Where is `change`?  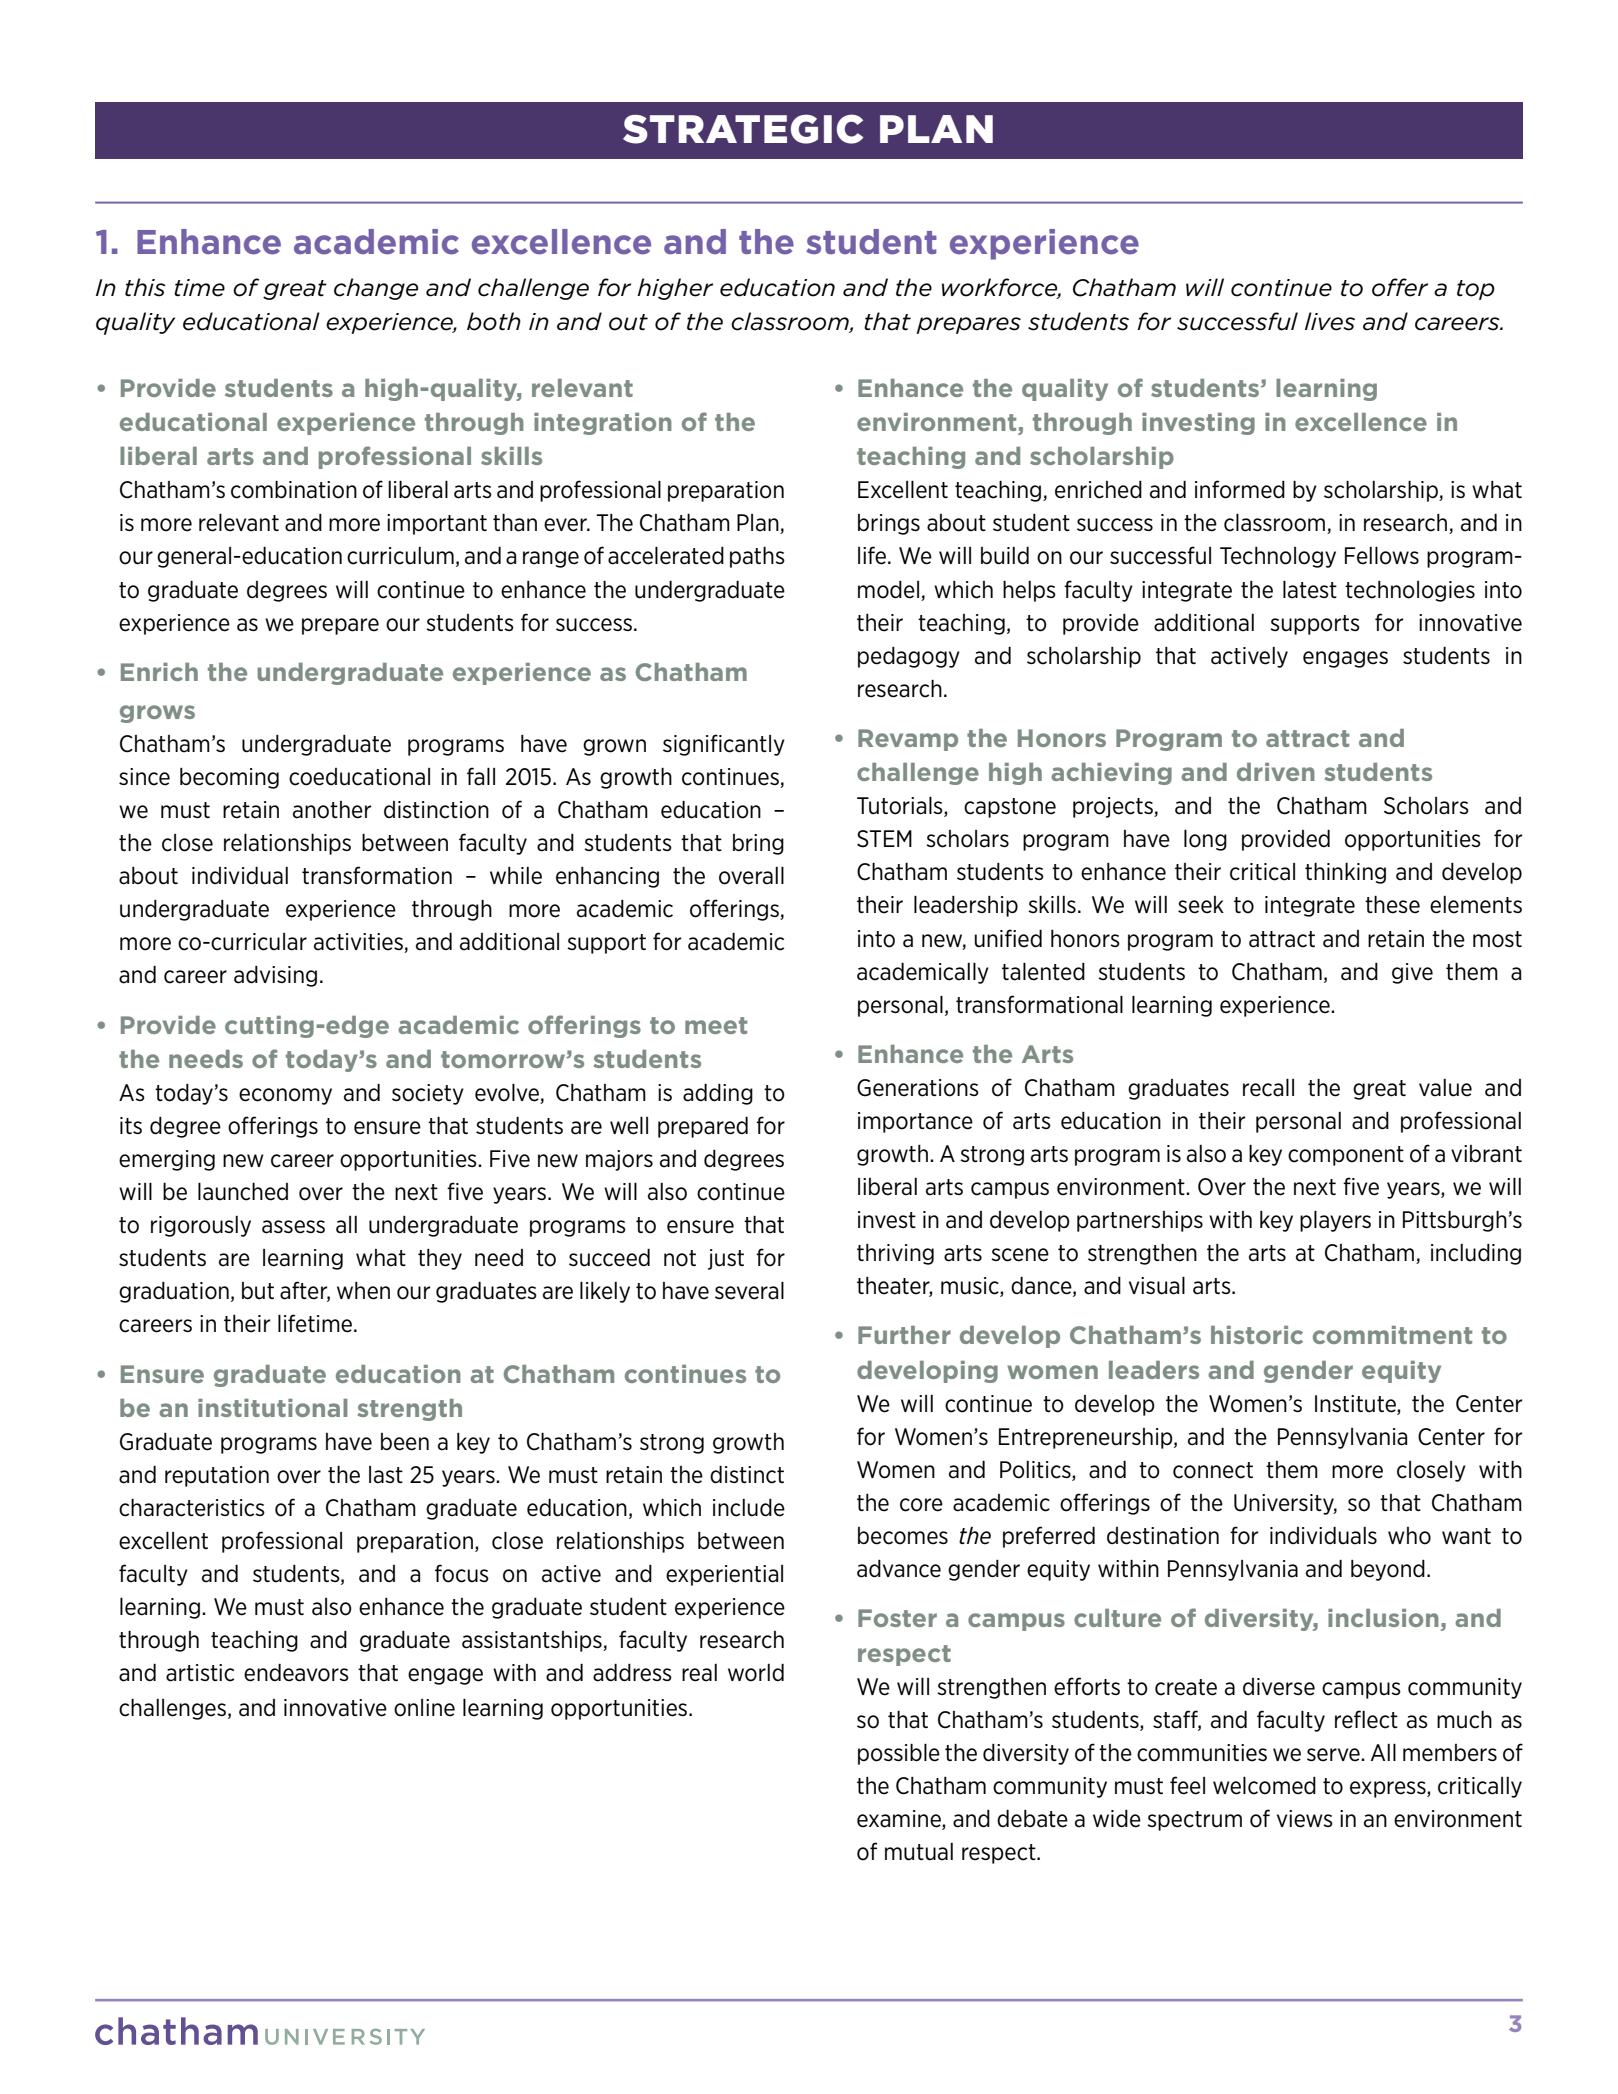 change is located at coordinates (376, 289).
